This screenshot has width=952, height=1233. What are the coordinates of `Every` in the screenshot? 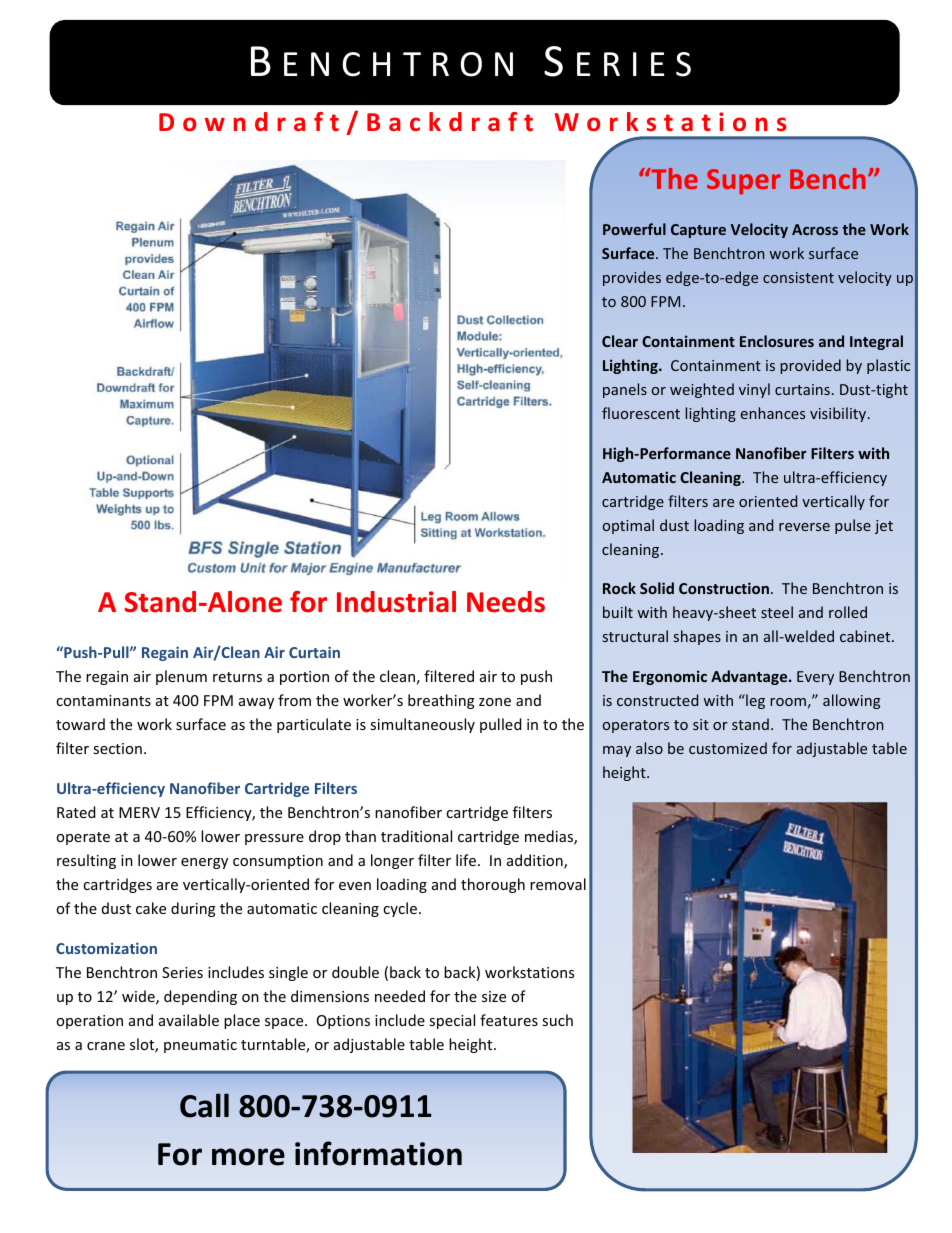 It's located at (815, 678).
